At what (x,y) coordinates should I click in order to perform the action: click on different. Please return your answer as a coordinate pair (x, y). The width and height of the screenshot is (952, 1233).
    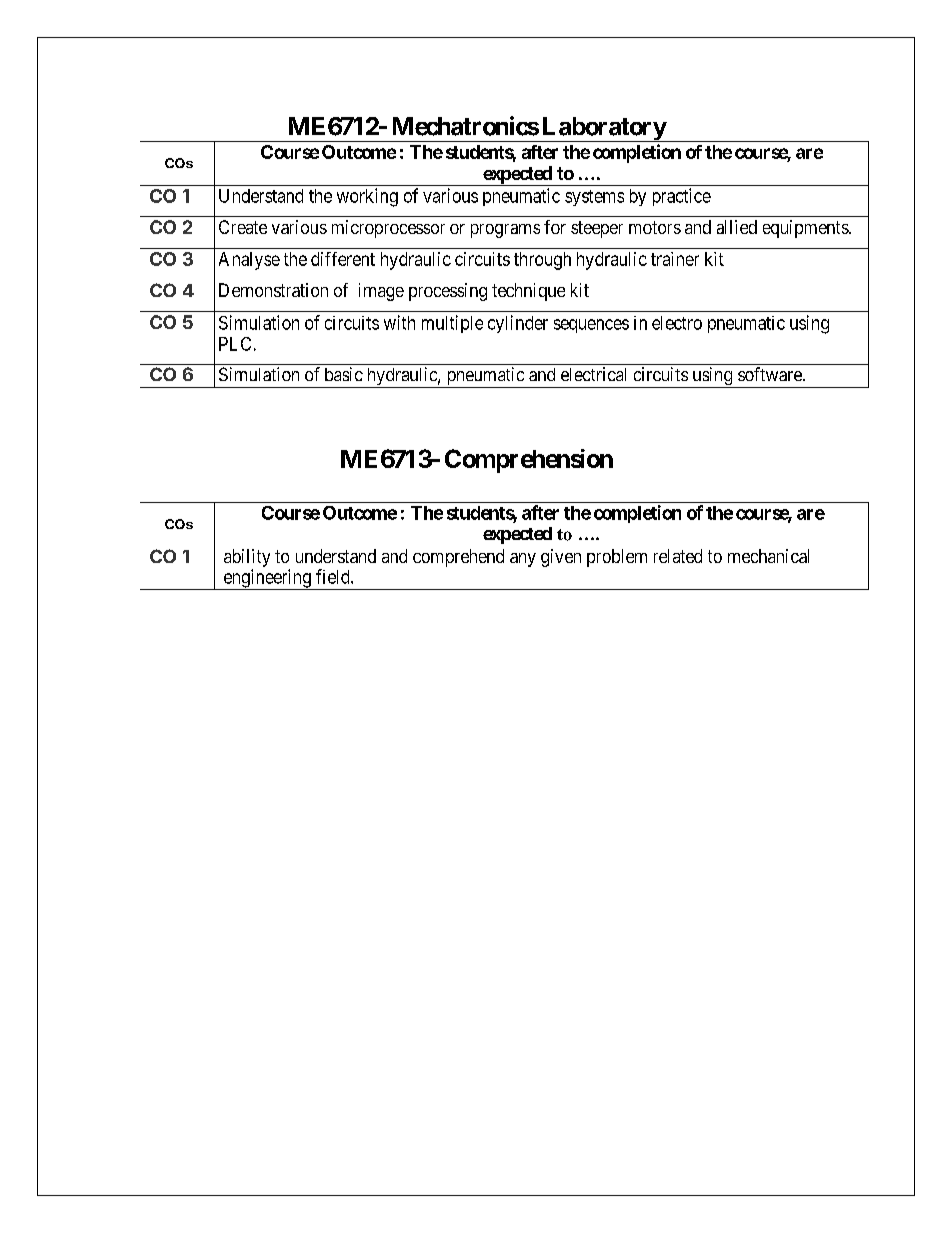
    Looking at the image, I should click on (343, 259).
